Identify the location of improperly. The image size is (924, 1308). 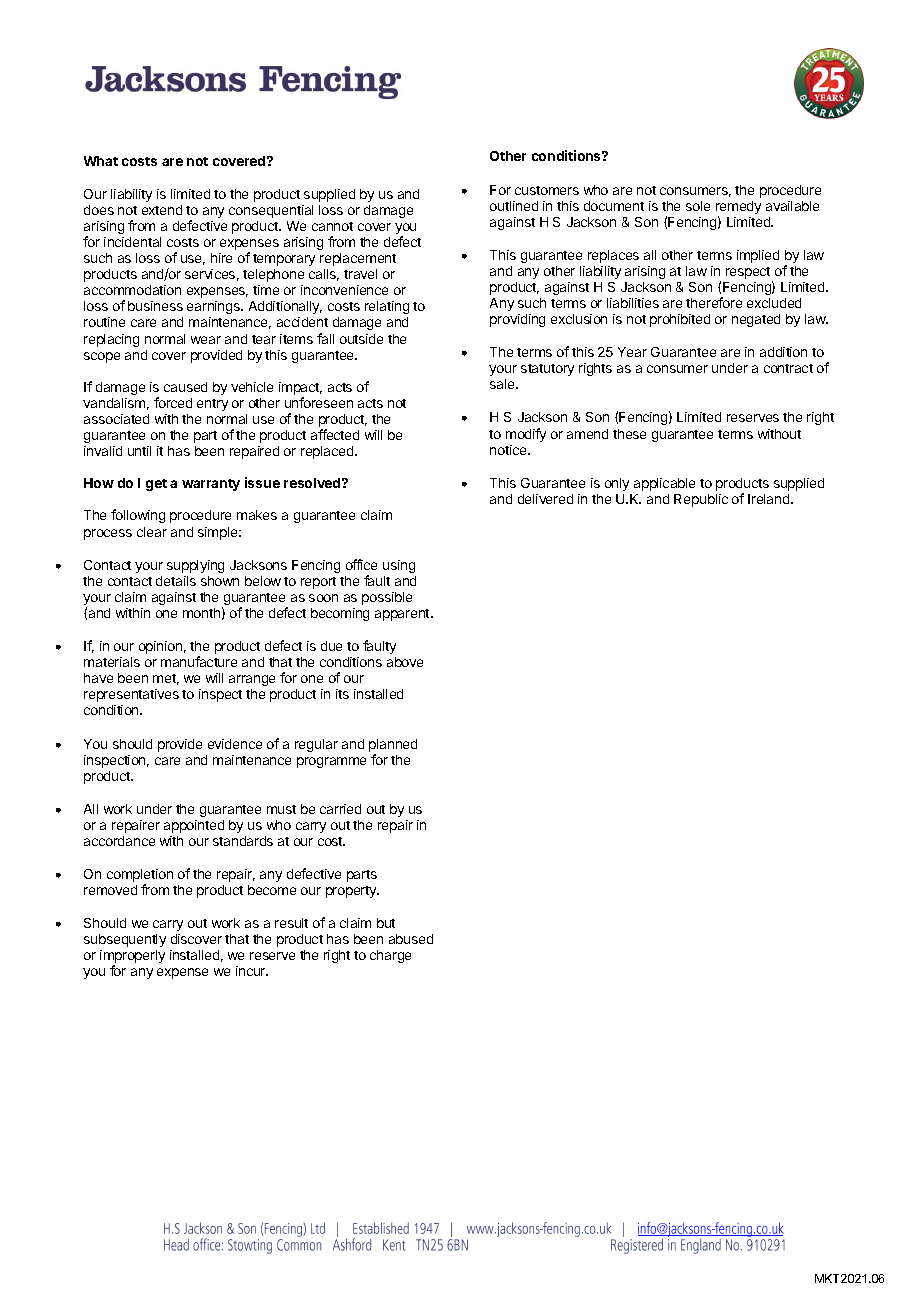
(132, 958).
